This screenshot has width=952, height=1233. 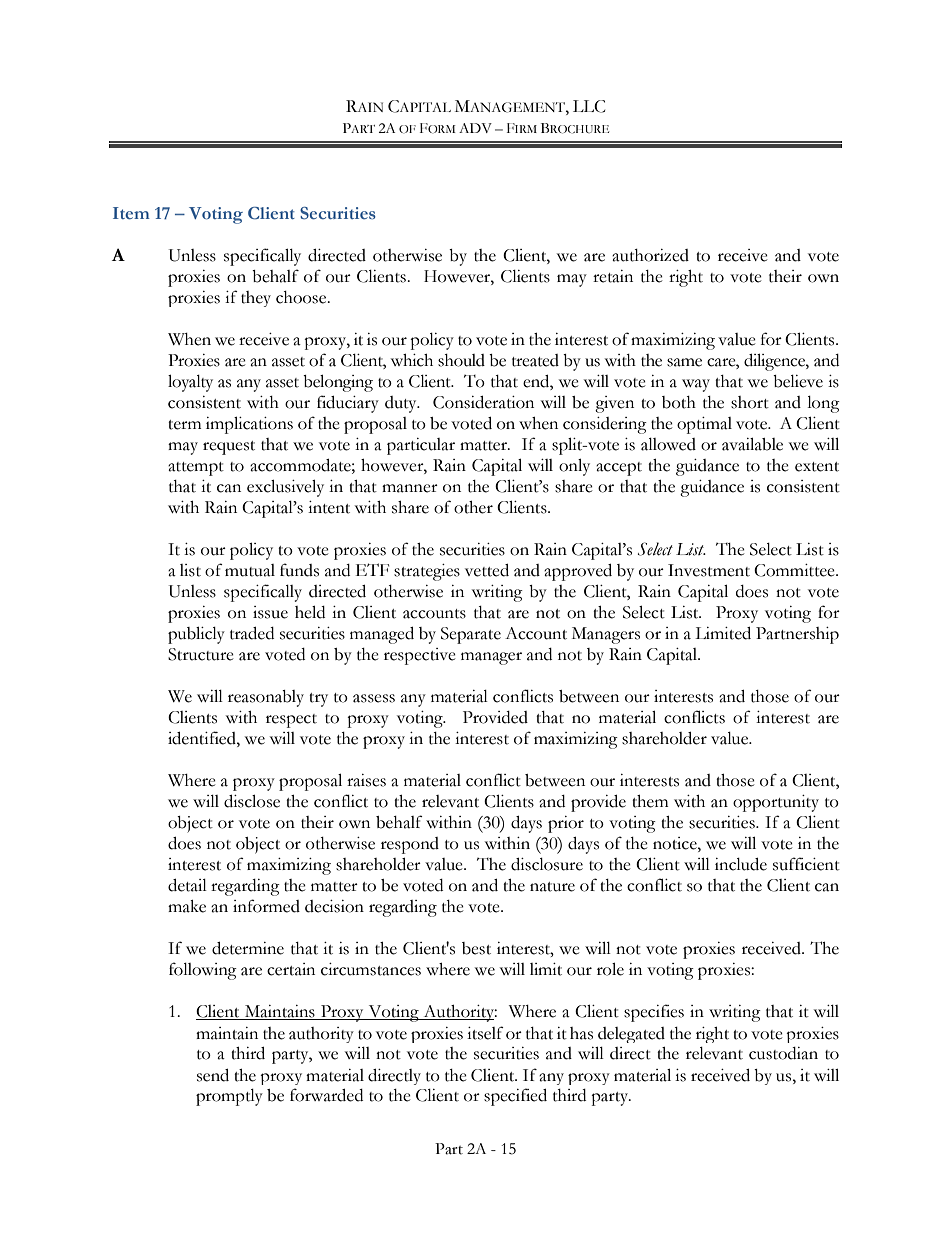 What do you see at coordinates (252, 801) in the screenshot?
I see `disclose` at bounding box center [252, 801].
